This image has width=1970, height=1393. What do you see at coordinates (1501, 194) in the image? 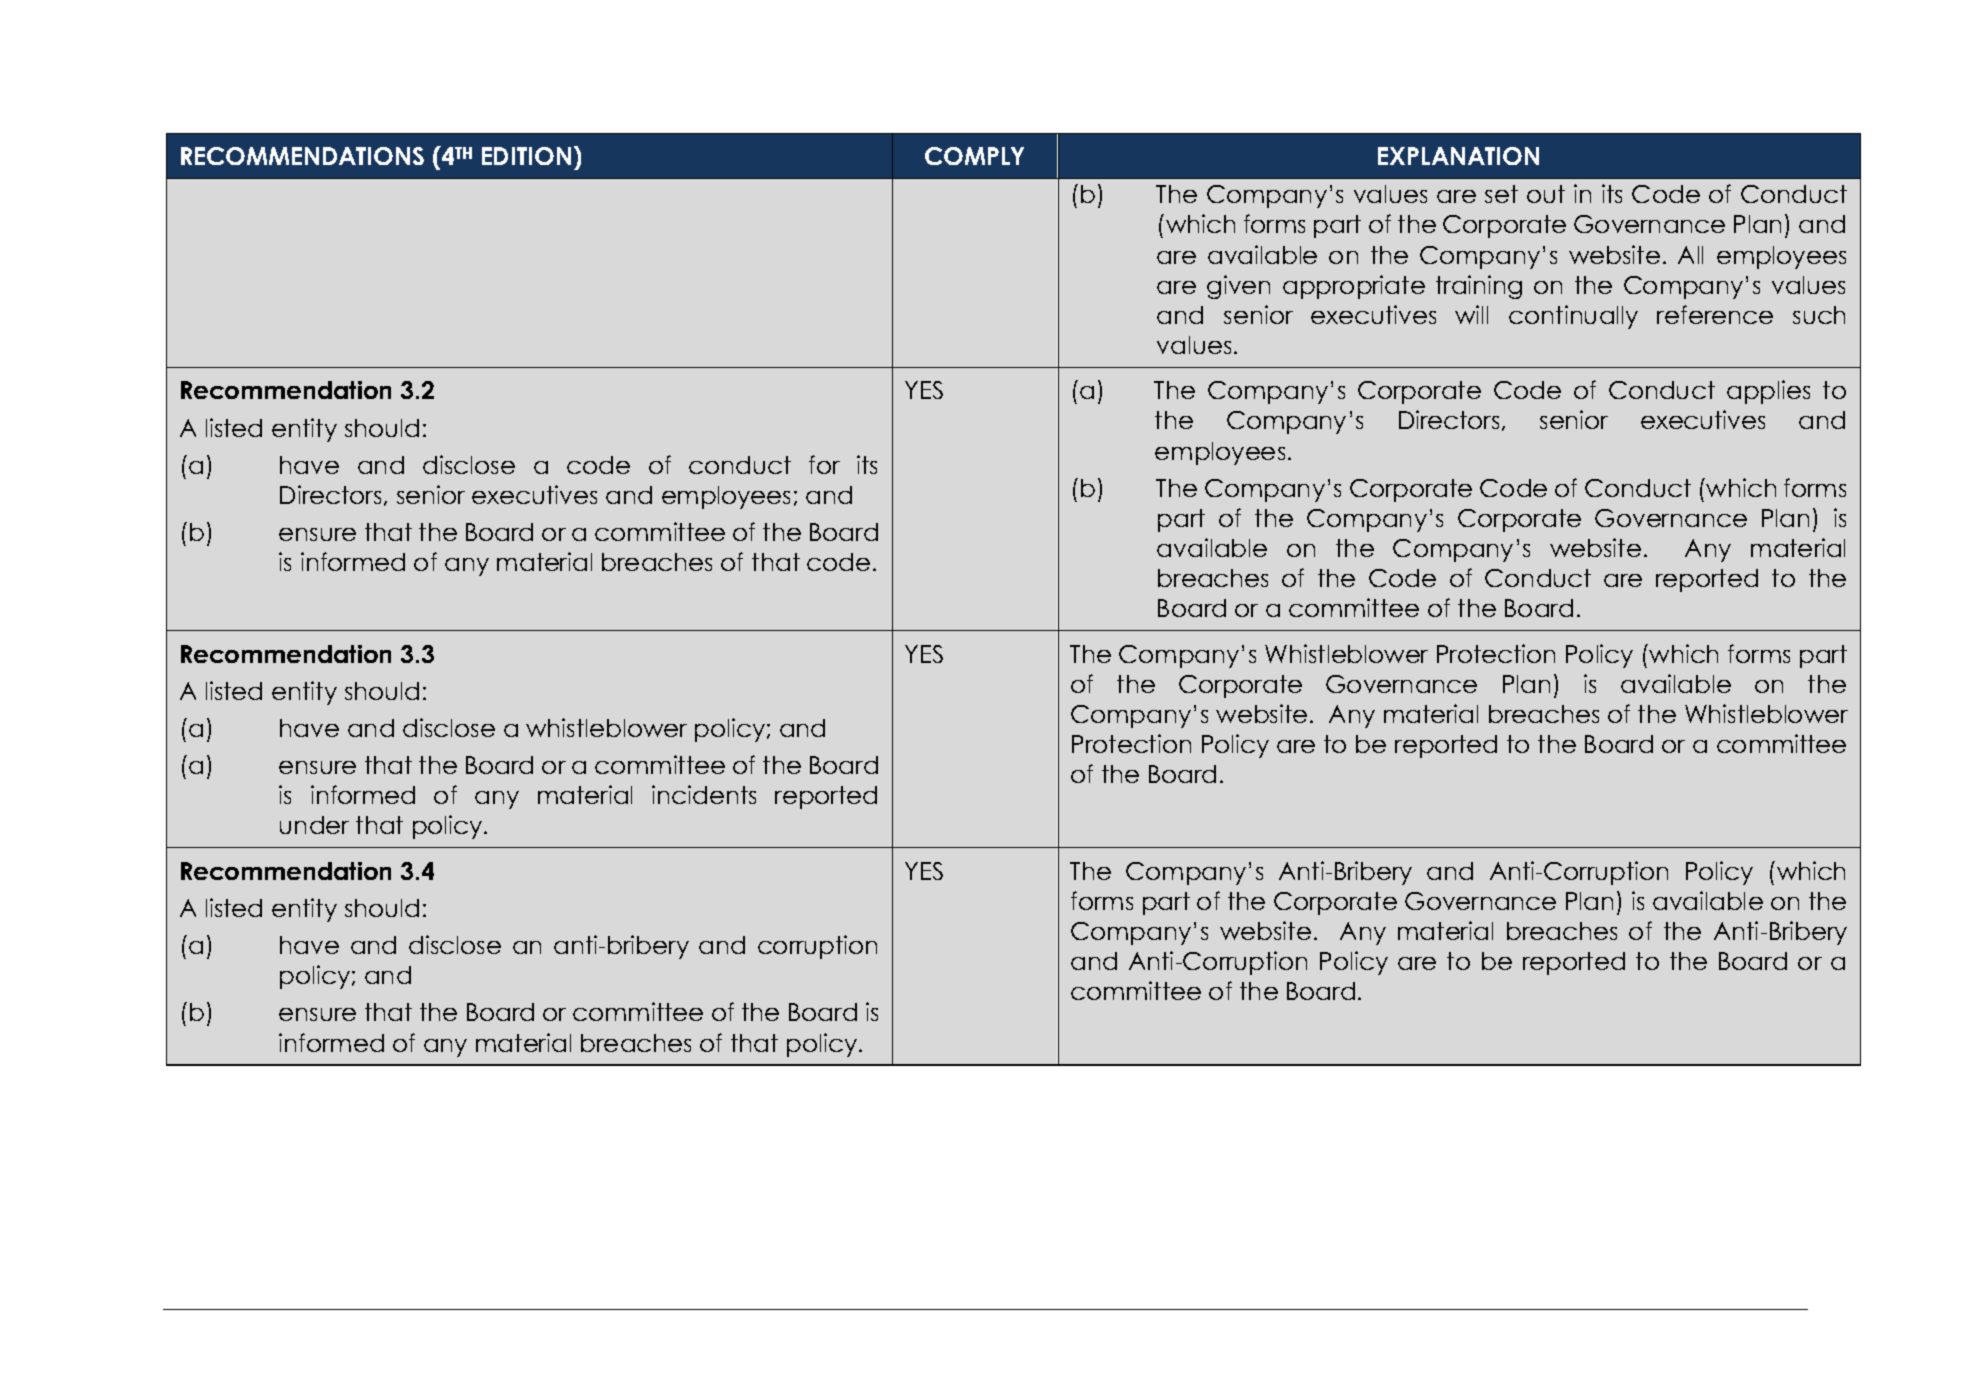
I see `set` at bounding box center [1501, 194].
